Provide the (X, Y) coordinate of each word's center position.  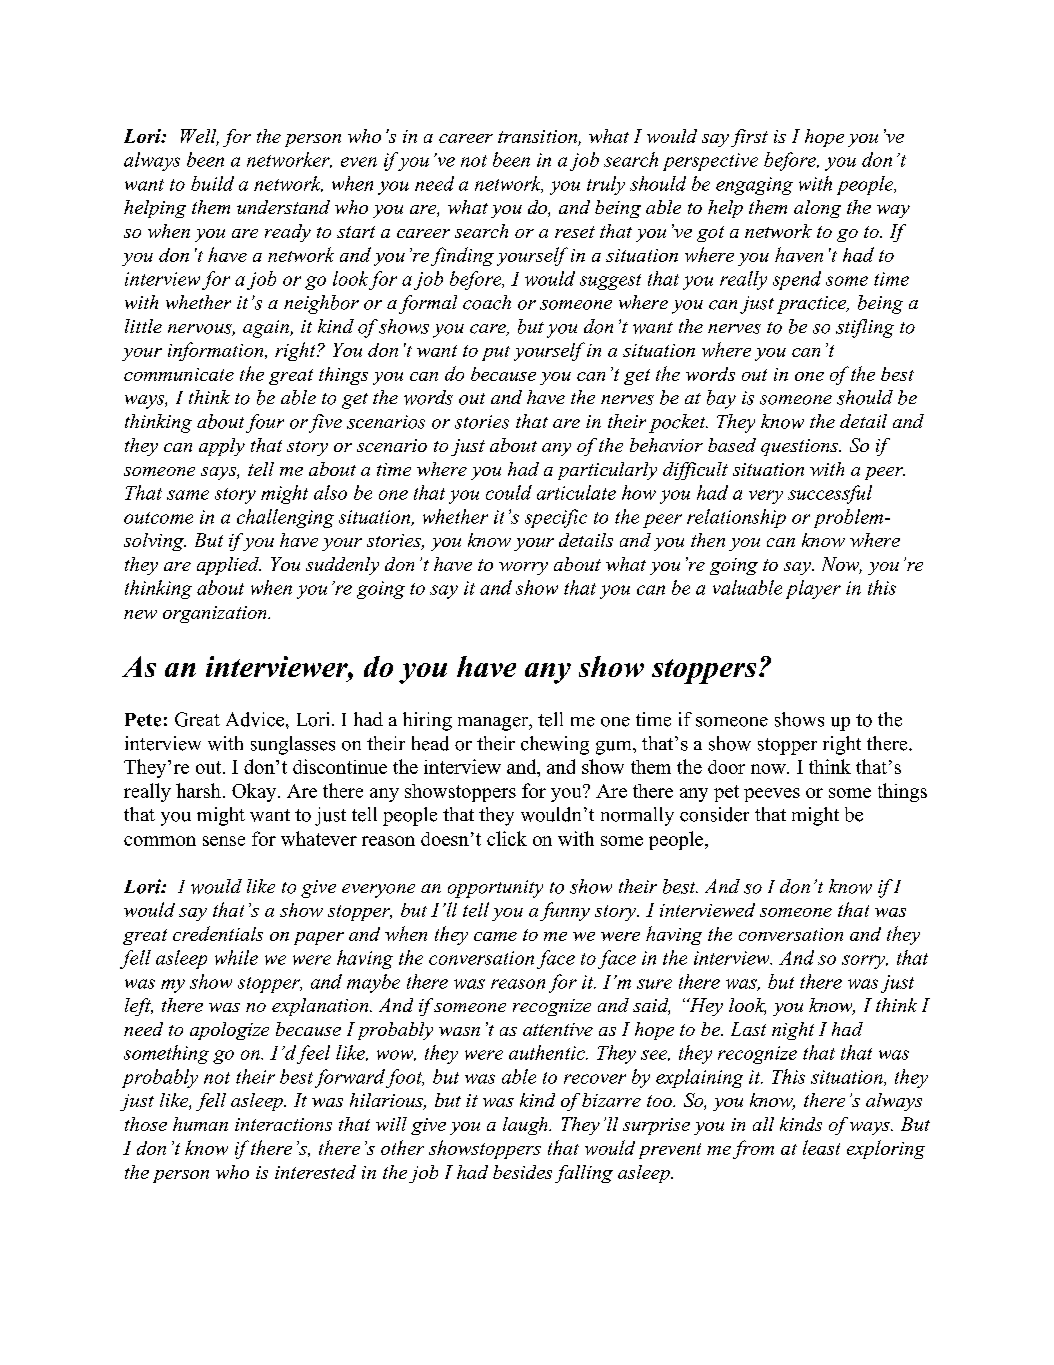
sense (224, 841)
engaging (754, 186)
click (507, 838)
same (188, 495)
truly (606, 185)
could (509, 492)
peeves (772, 795)
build (212, 183)
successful (830, 494)
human (200, 1124)
